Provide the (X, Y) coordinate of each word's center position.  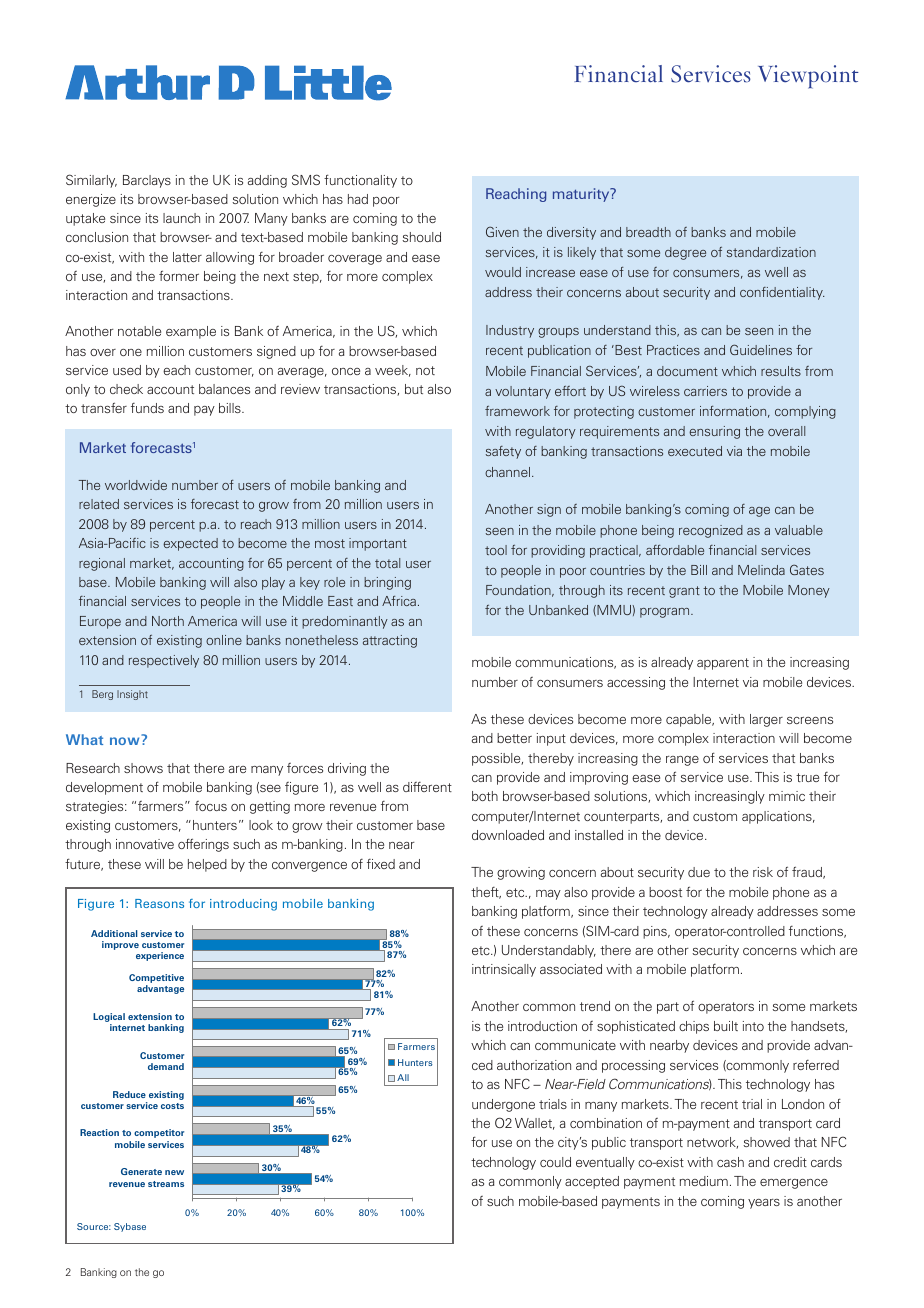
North (168, 621)
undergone (503, 1105)
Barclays (147, 181)
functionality (360, 181)
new (174, 1172)
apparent (723, 664)
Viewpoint (808, 77)
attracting (390, 641)
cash (730, 1162)
